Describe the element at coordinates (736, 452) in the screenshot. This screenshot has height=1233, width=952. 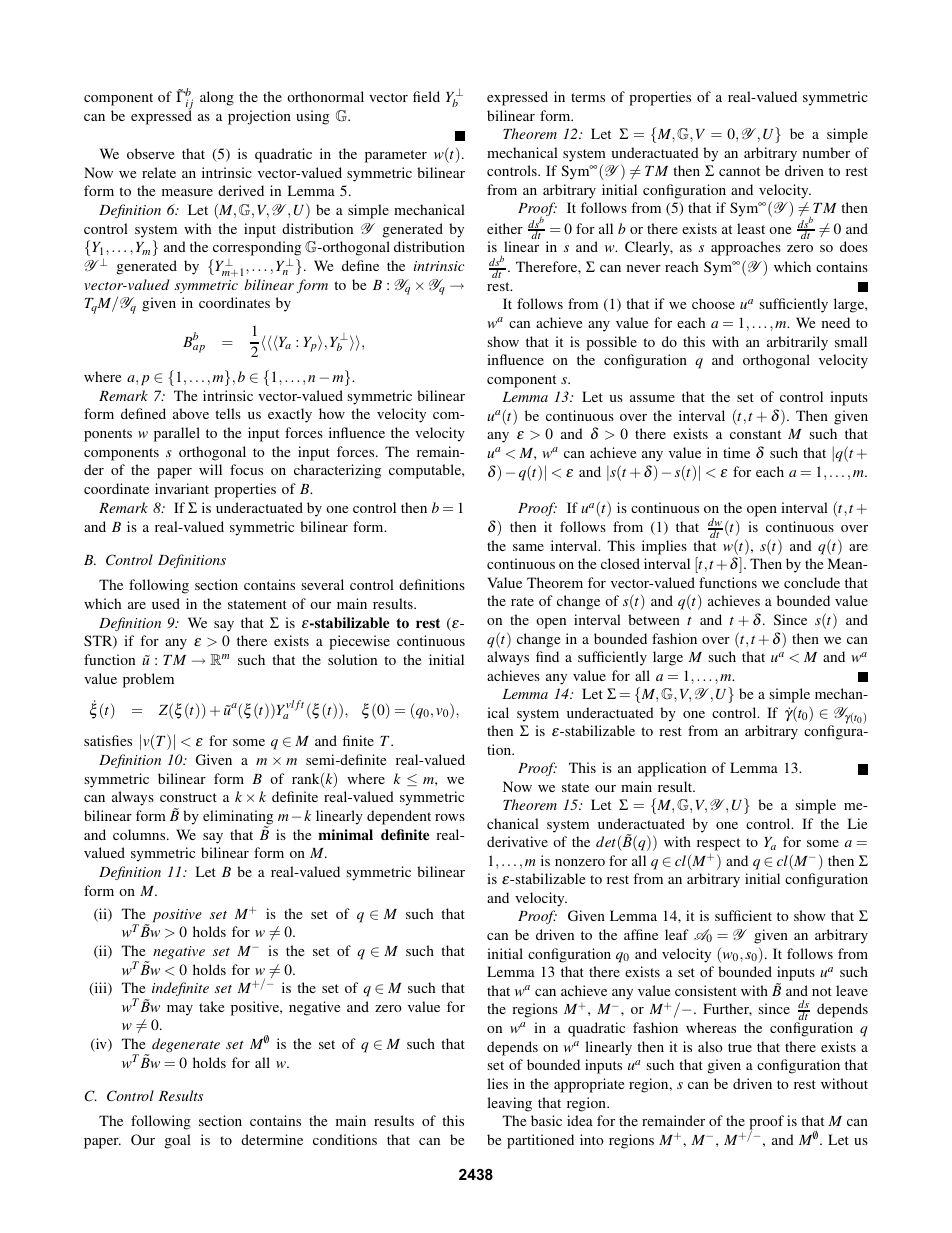
I see `time` at that location.
